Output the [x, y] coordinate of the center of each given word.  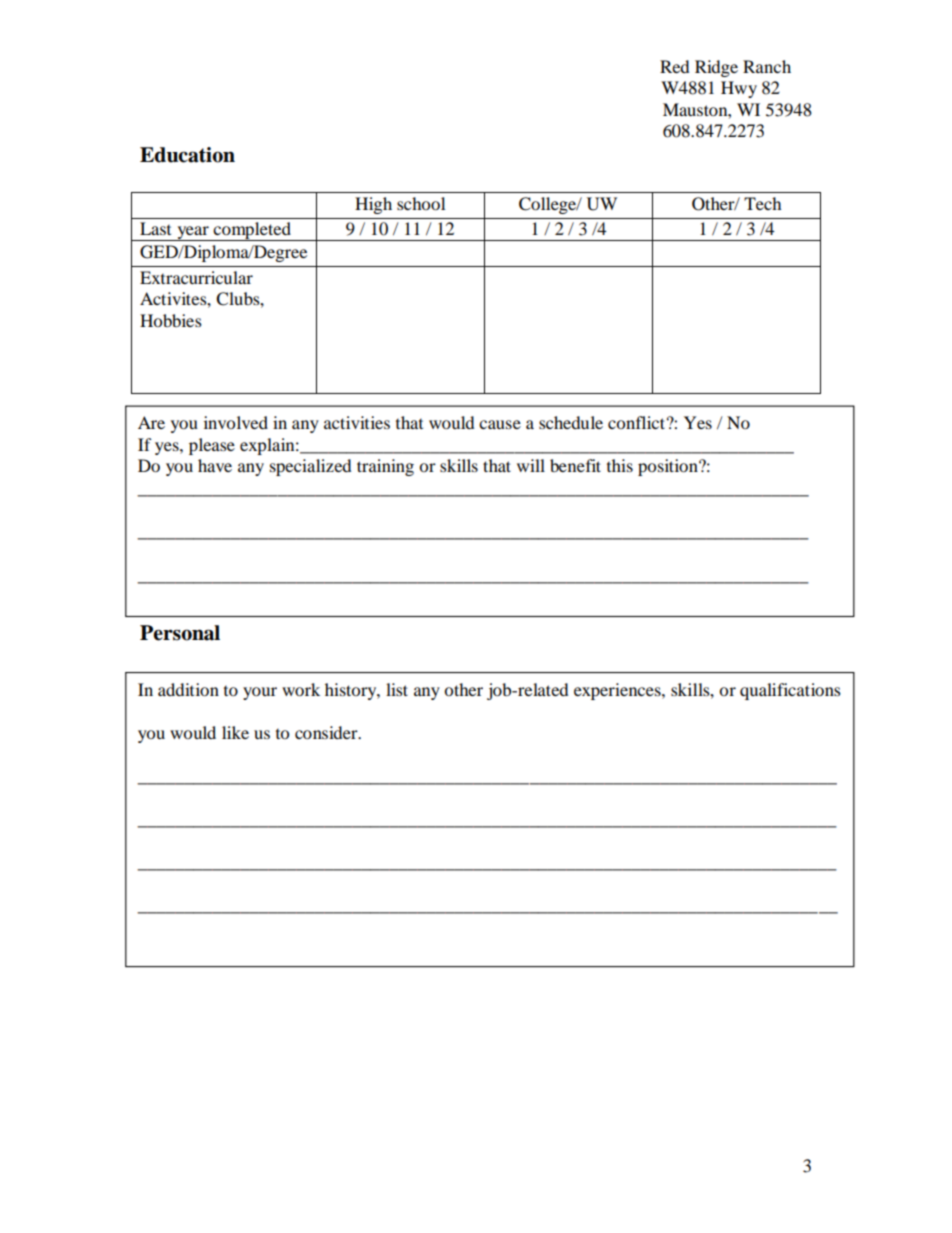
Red [674, 66]
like [235, 732]
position [669, 467]
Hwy [739, 89]
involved [236, 422]
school [421, 203]
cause [500, 424]
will [531, 465]
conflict [636, 422]
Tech [762, 203]
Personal [180, 633]
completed [252, 231]
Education [187, 155]
